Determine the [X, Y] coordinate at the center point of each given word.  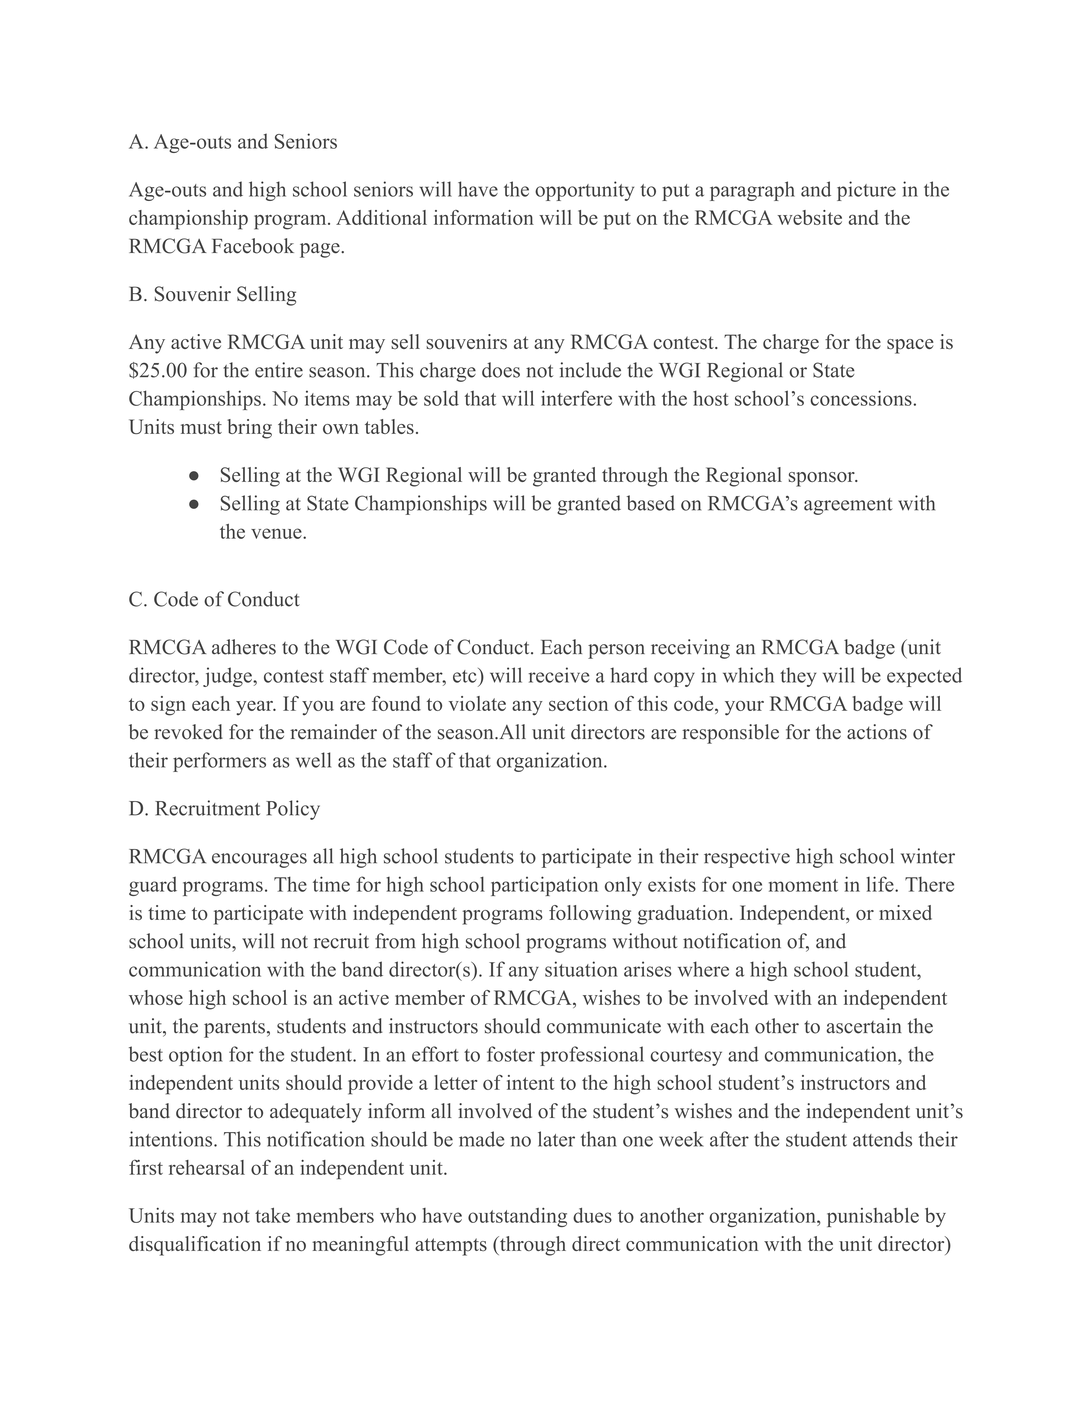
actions [877, 732]
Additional [381, 217]
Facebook [253, 246]
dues [592, 1215]
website [810, 217]
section [578, 703]
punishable [873, 1217]
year [255, 708]
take [272, 1215]
